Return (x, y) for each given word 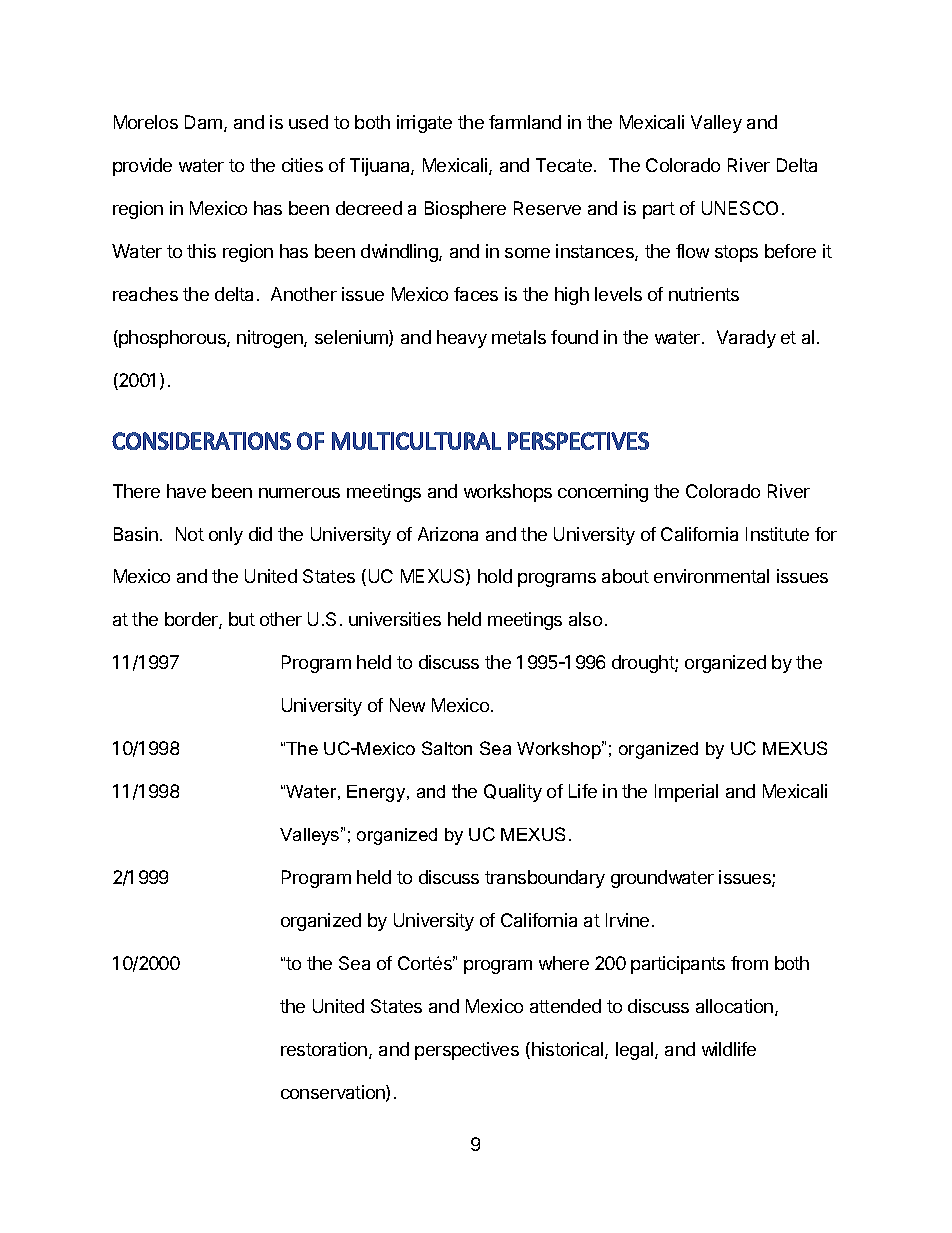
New (407, 705)
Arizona (448, 534)
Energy (377, 793)
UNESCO (740, 208)
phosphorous (172, 339)
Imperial (686, 793)
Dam (203, 122)
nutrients (704, 294)
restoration (325, 1050)
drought (644, 664)
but (242, 619)
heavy (462, 339)
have (186, 491)
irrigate (424, 124)
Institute (777, 534)
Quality (513, 793)
